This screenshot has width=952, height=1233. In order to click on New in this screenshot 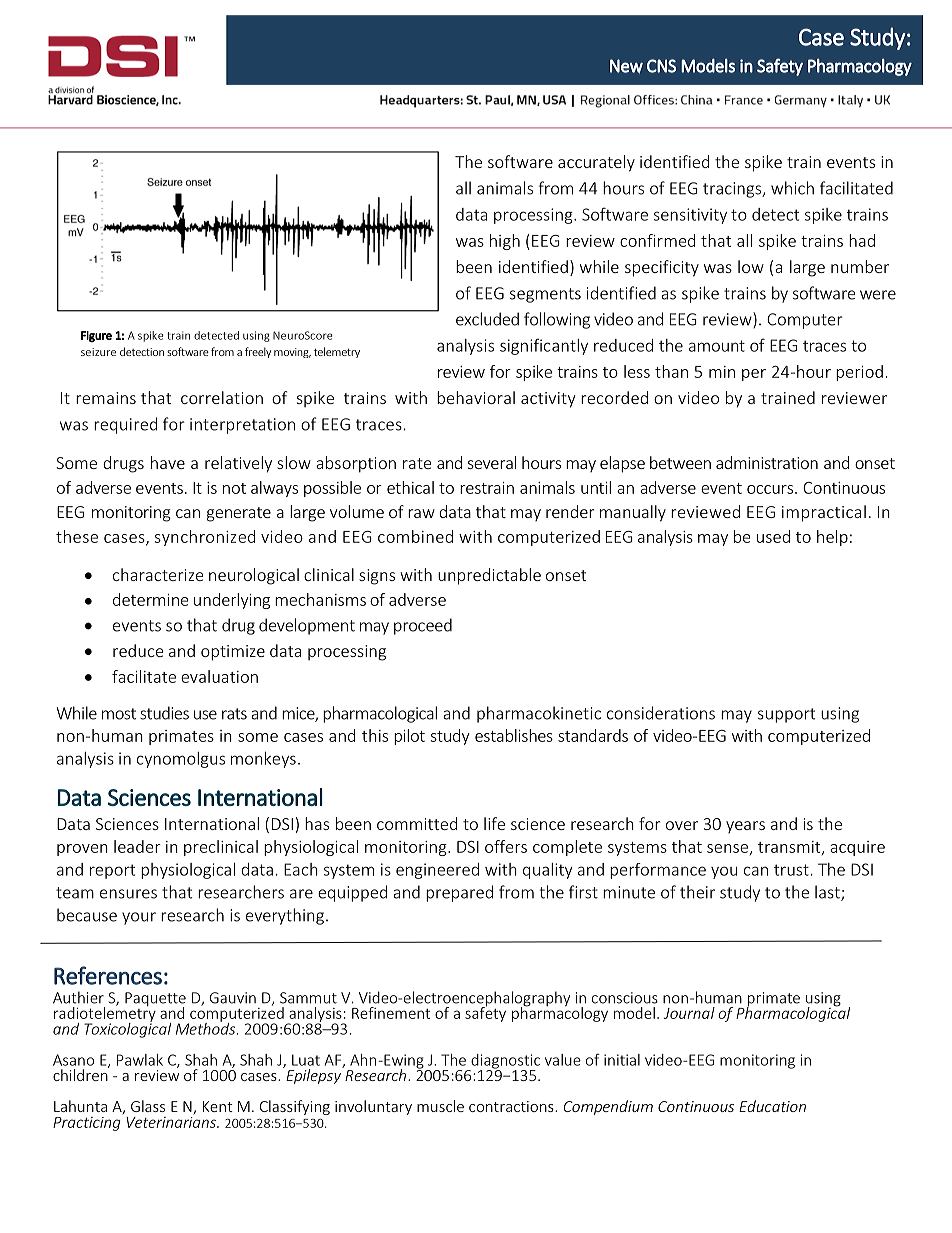, I will do `click(626, 66)`.
